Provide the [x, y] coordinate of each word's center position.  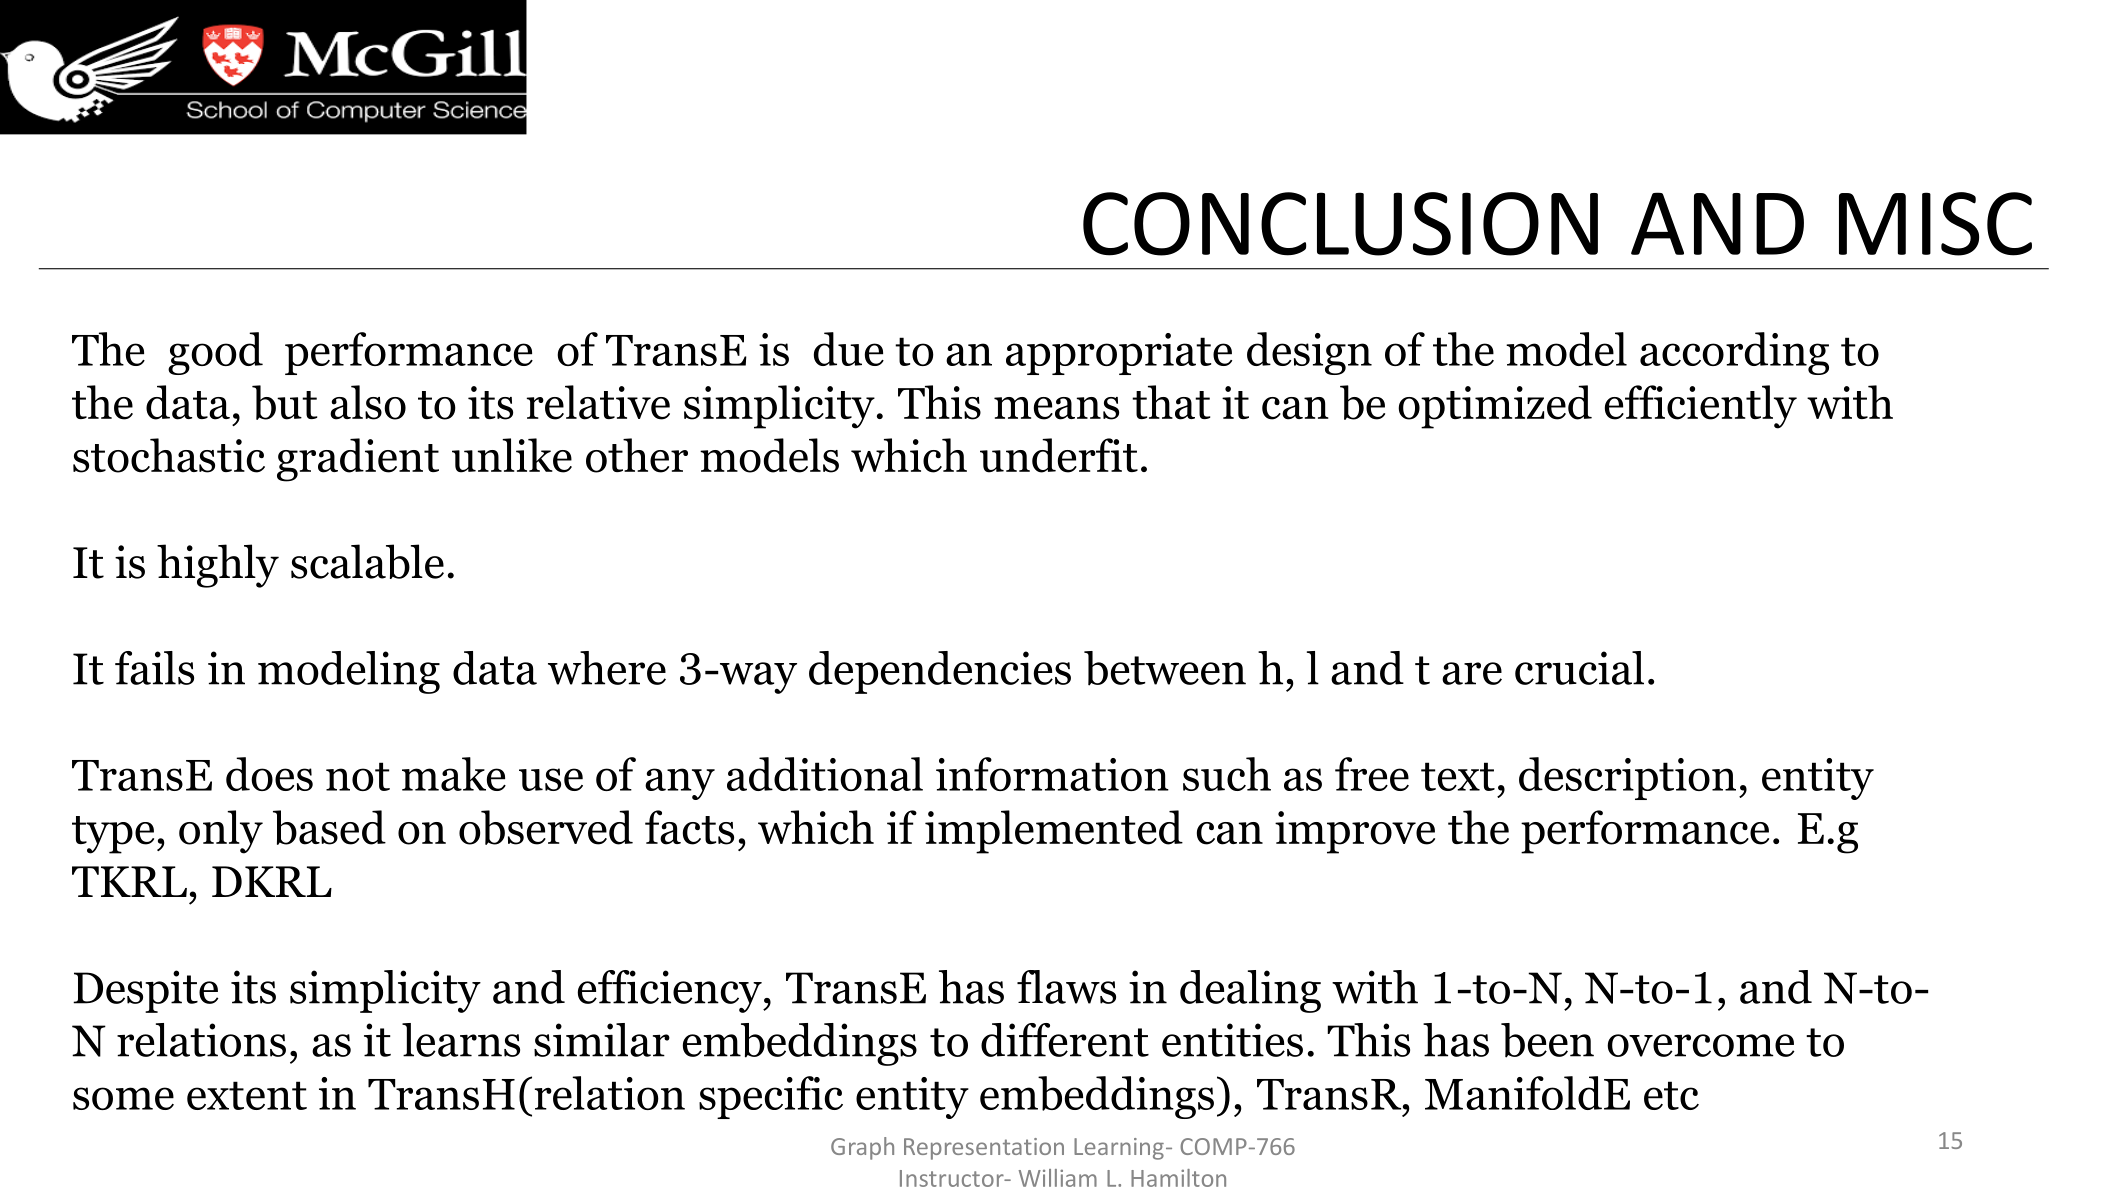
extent [247, 1095]
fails [154, 668]
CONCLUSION [1340, 224]
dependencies [940, 672]
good [215, 353]
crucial [1579, 668]
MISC [1935, 224]
